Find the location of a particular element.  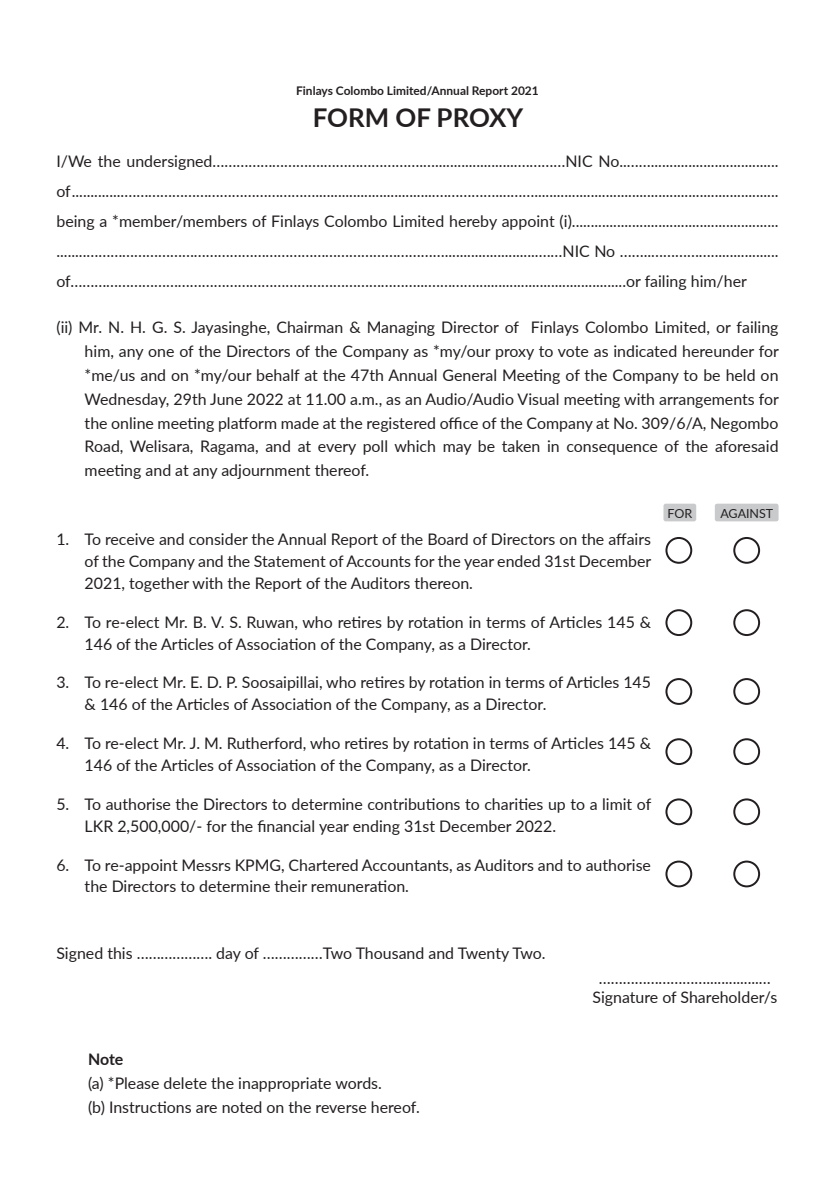

remuneration is located at coordinates (359, 886).
